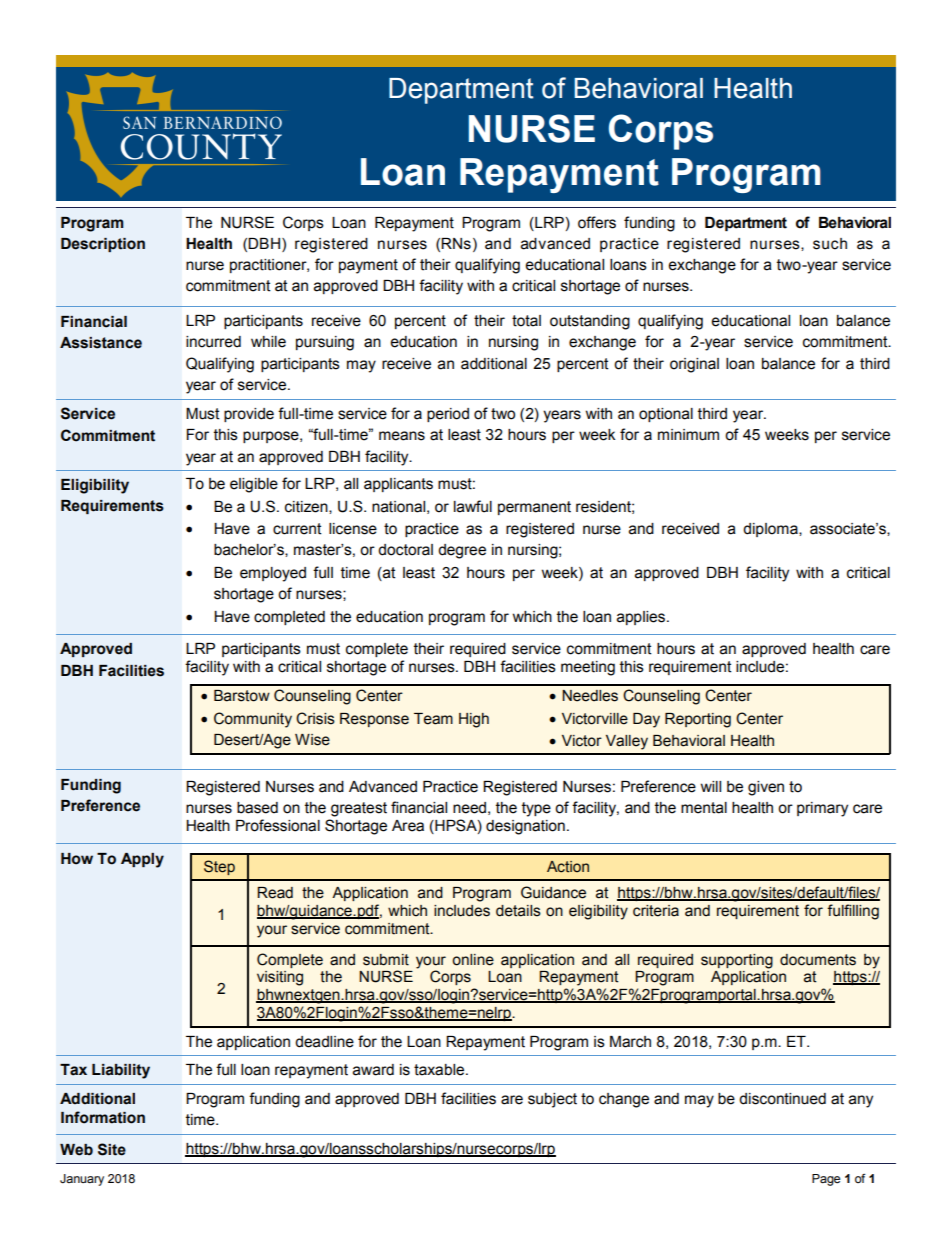  Describe the element at coordinates (526, 321) in the page. I see `total` at that location.
